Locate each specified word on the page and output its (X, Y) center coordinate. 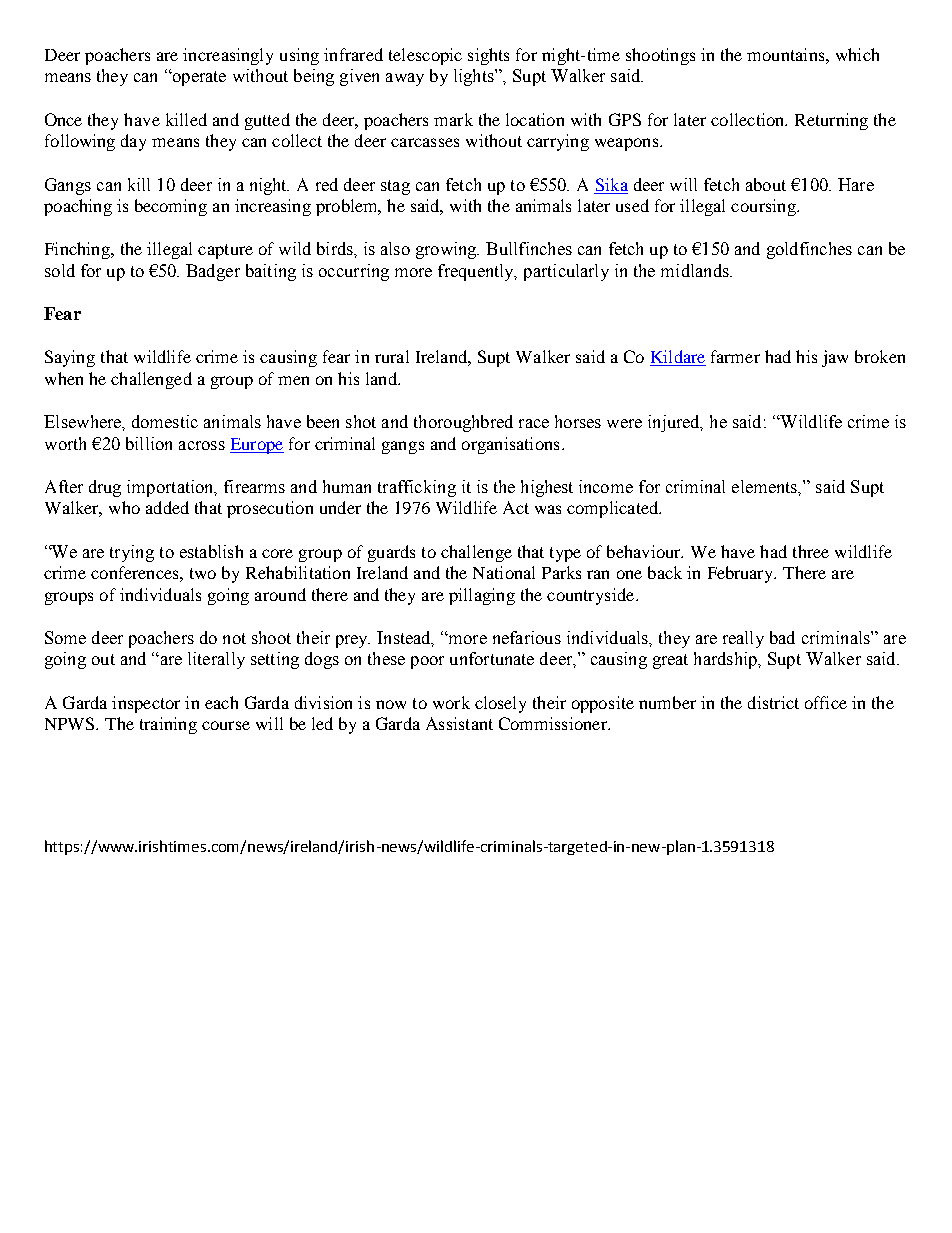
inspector (146, 704)
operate (198, 77)
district (773, 702)
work (451, 702)
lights (475, 77)
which (857, 54)
